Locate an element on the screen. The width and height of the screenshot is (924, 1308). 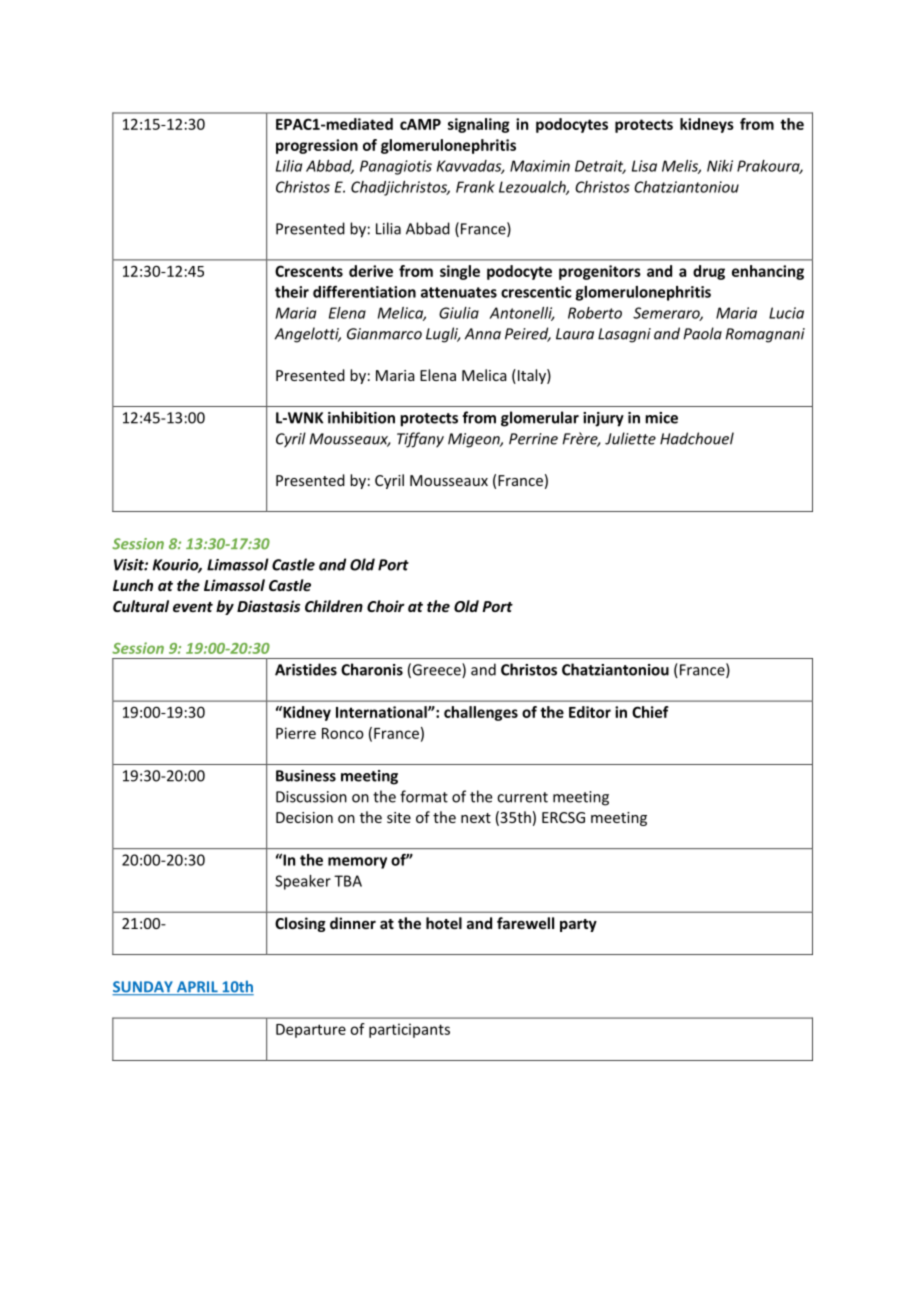
Editor is located at coordinates (590, 712).
